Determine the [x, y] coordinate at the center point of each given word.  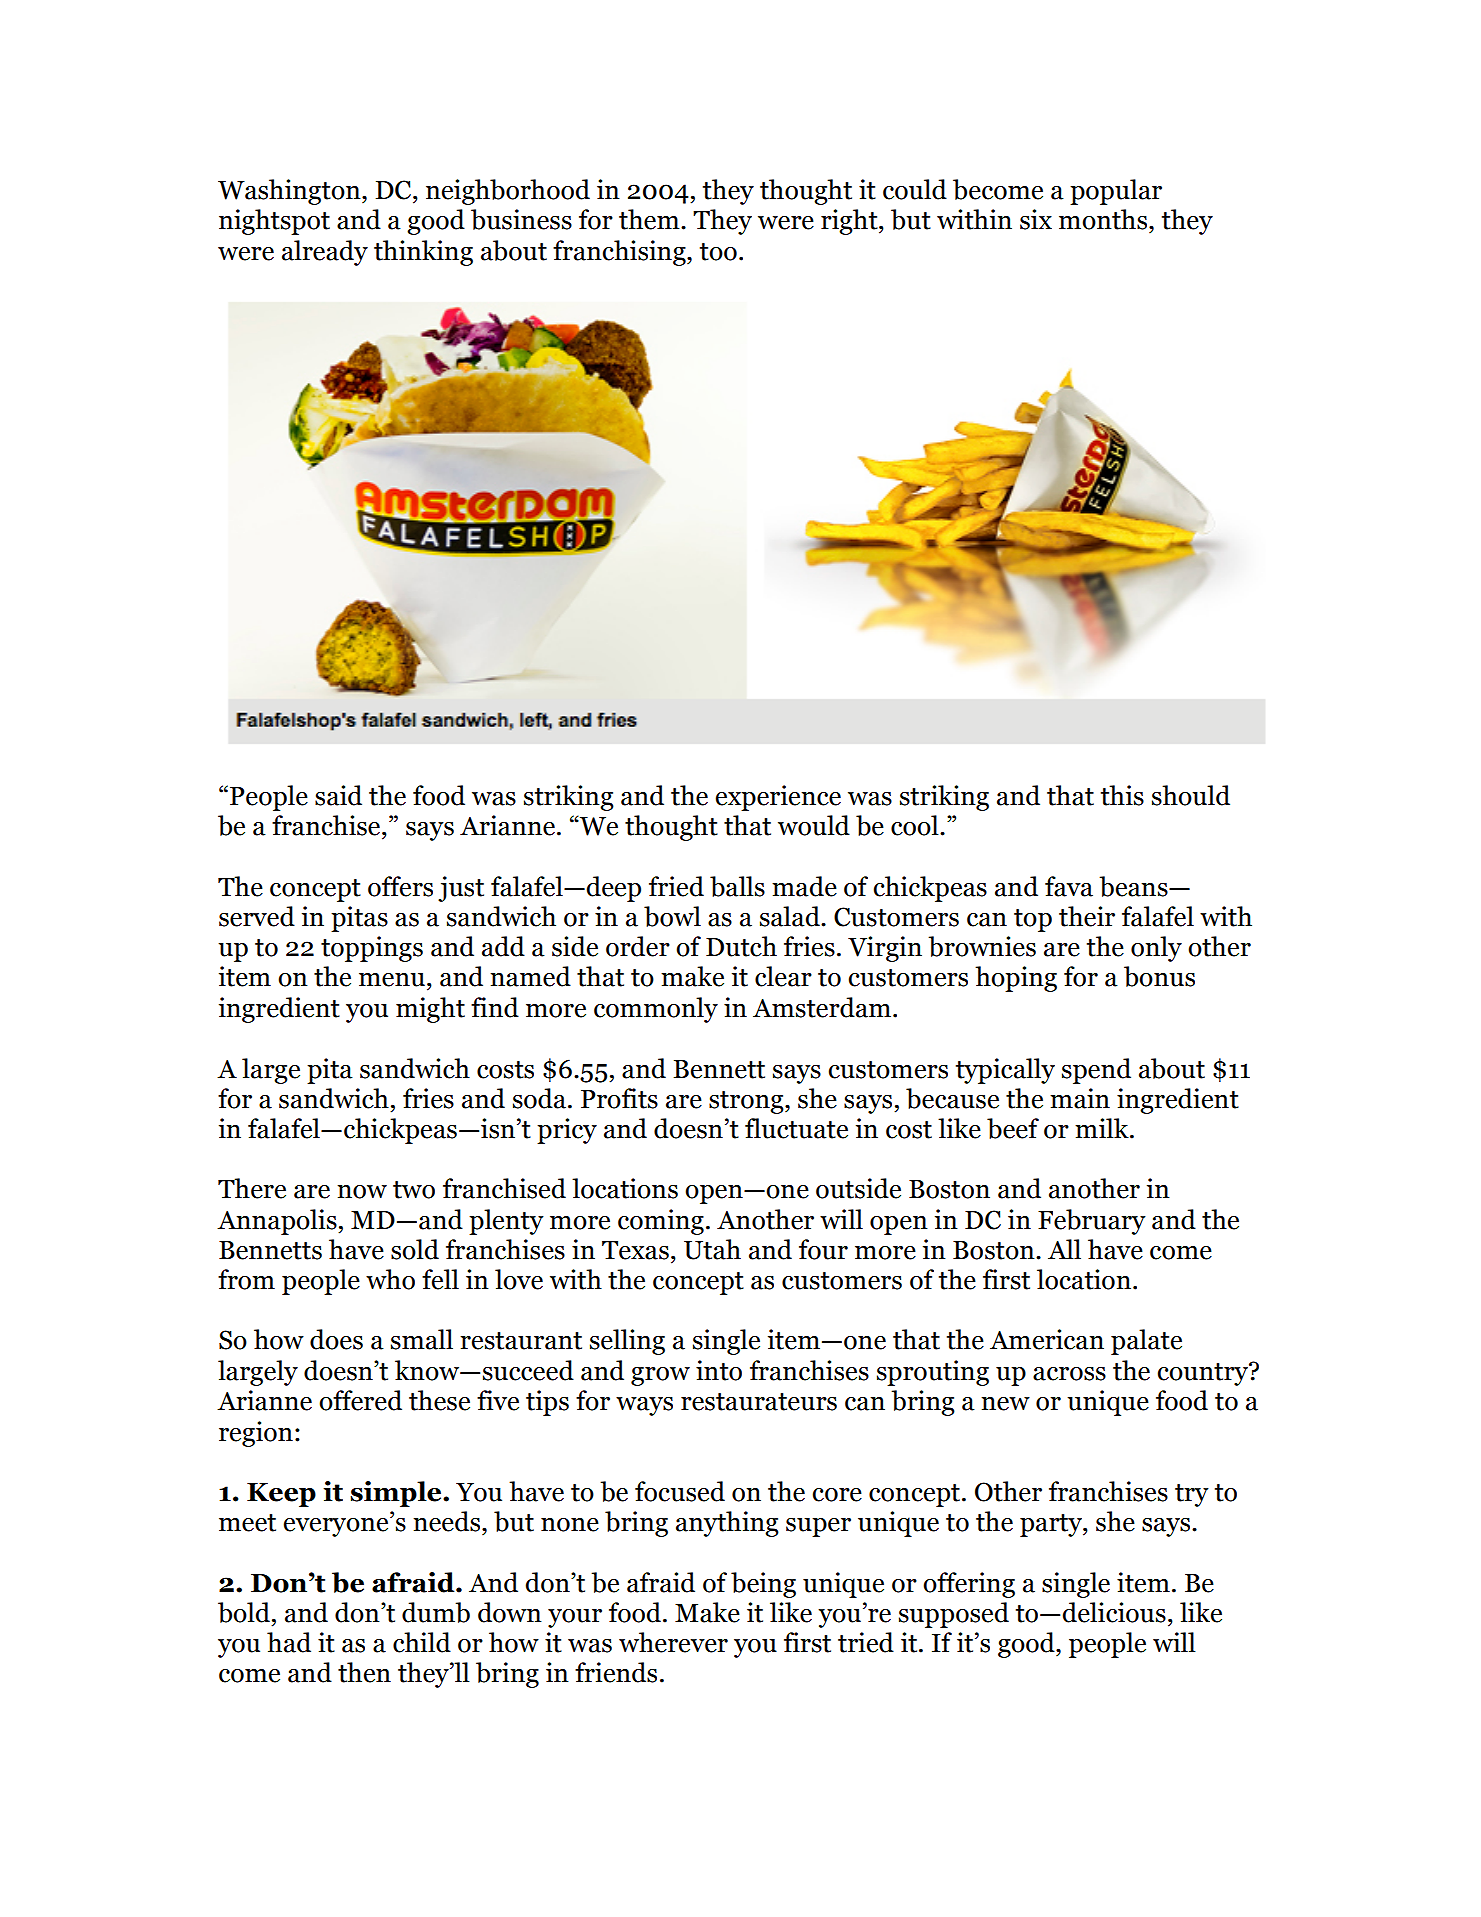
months [1104, 219]
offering [969, 1585]
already [325, 253]
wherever [673, 1642]
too [718, 252]
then [364, 1672]
